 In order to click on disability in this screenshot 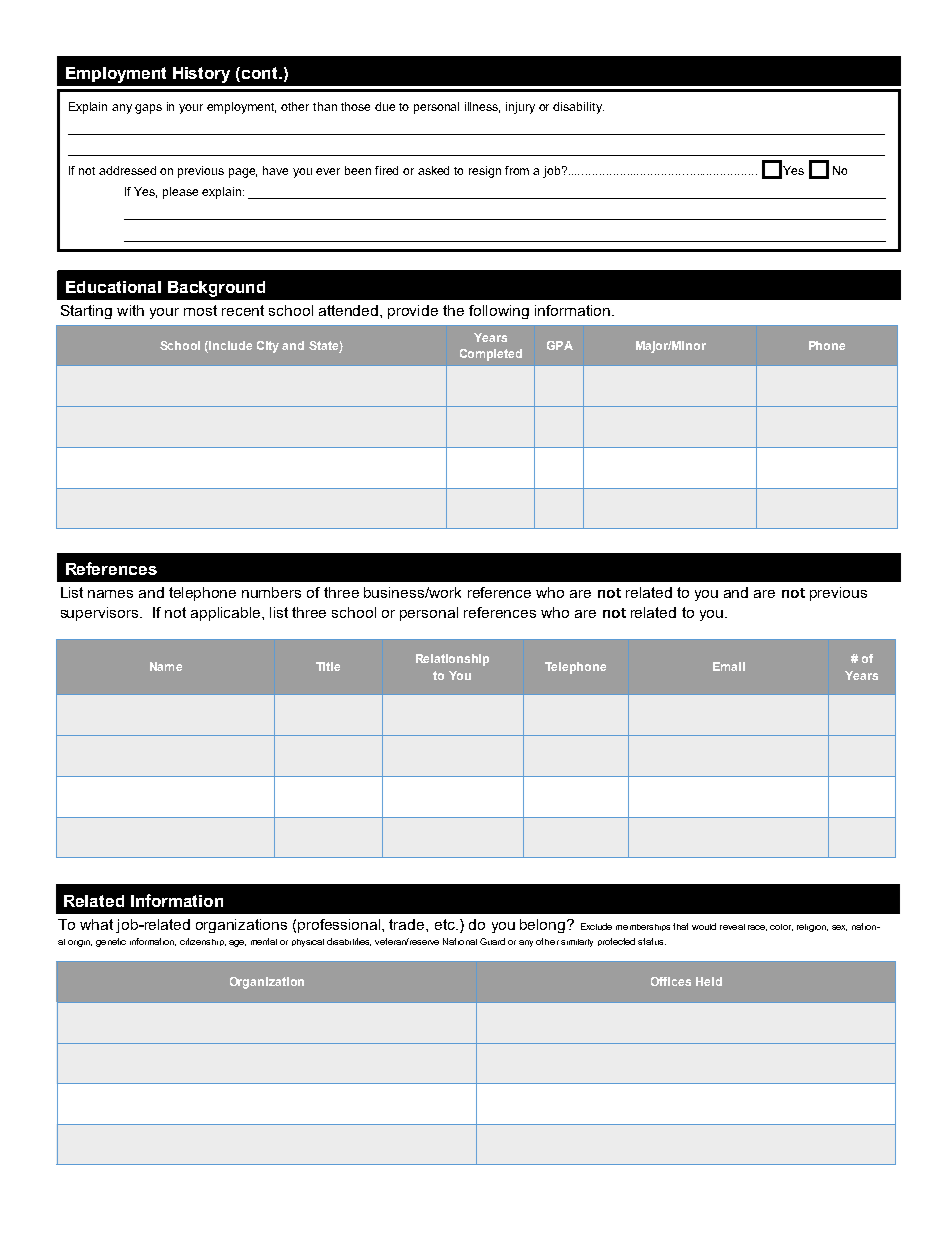, I will do `click(578, 108)`.
